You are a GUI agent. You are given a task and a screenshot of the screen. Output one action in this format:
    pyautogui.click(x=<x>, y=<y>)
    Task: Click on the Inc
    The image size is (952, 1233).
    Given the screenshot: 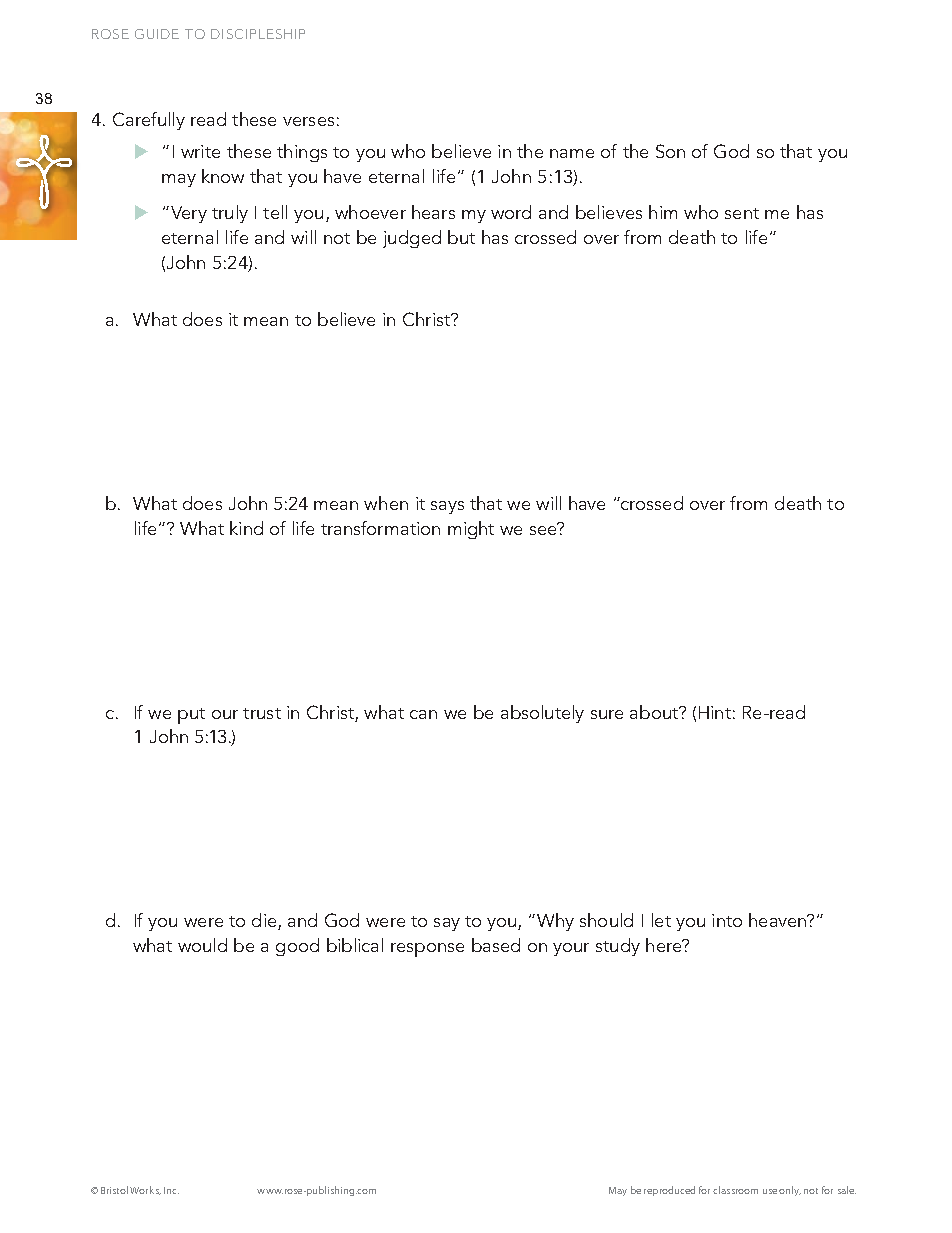 What is the action you would take?
    pyautogui.click(x=171, y=1190)
